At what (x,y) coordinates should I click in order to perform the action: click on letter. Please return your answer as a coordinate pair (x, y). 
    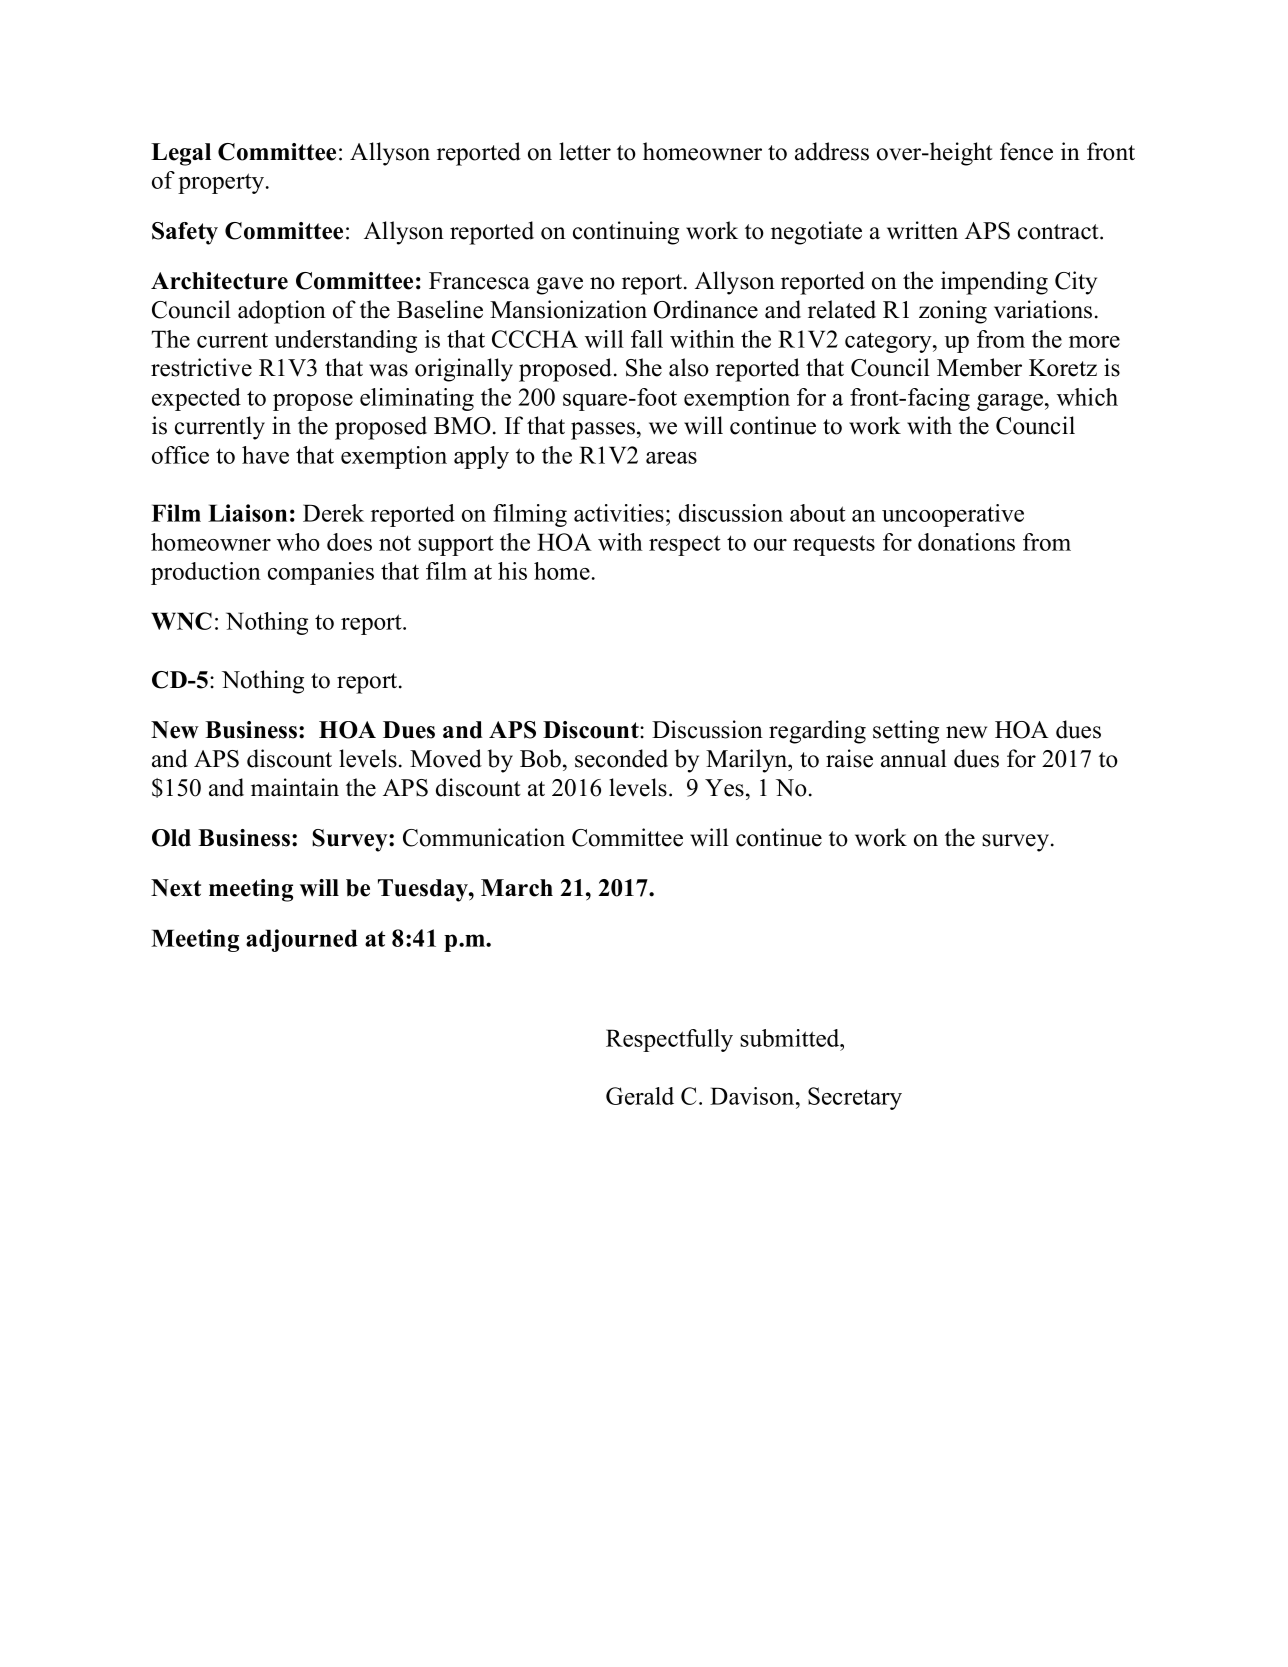
    Looking at the image, I should click on (585, 151).
